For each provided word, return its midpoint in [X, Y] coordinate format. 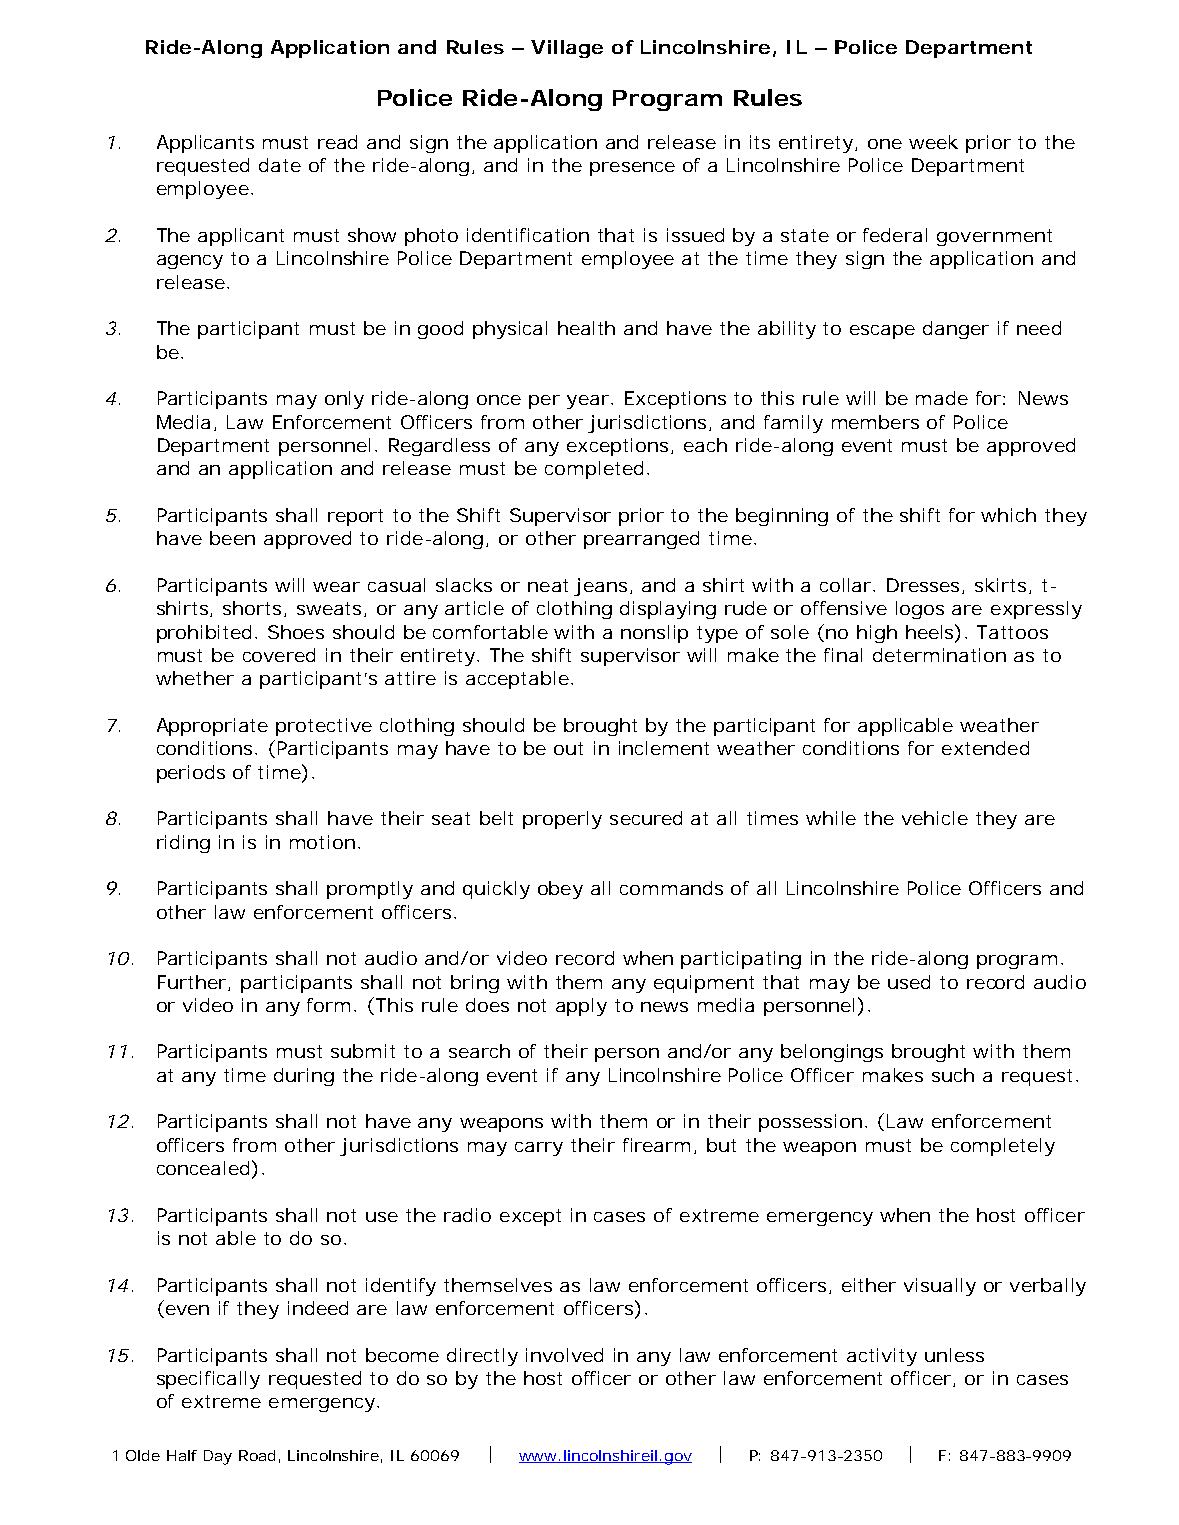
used [909, 982]
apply [581, 1007]
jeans [603, 587]
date [280, 165]
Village [567, 49]
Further [194, 983]
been [232, 538]
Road [259, 1456]
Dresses [925, 586]
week [933, 142]
